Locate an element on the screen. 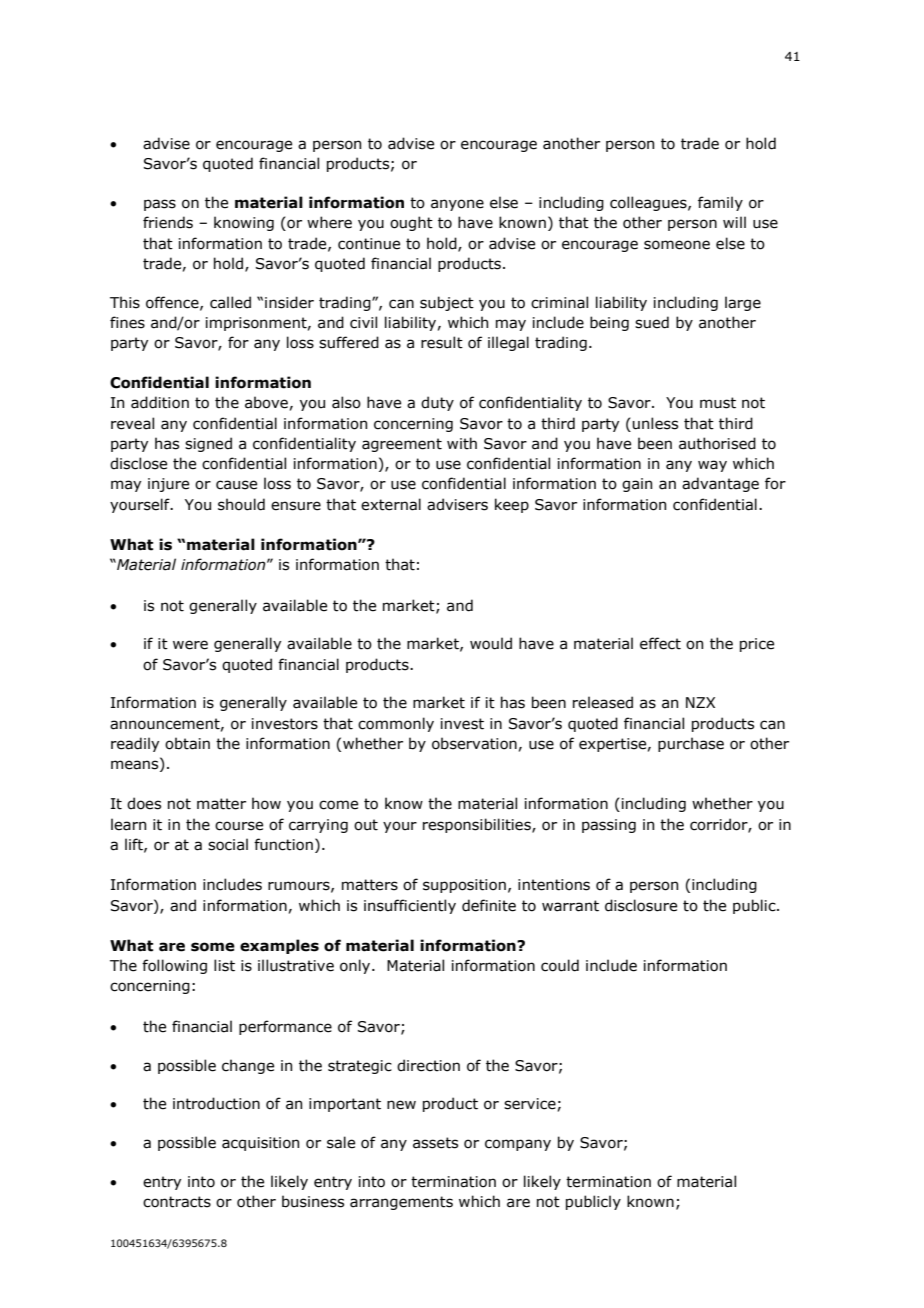 The image size is (924, 1308). would is located at coordinates (491, 643).
